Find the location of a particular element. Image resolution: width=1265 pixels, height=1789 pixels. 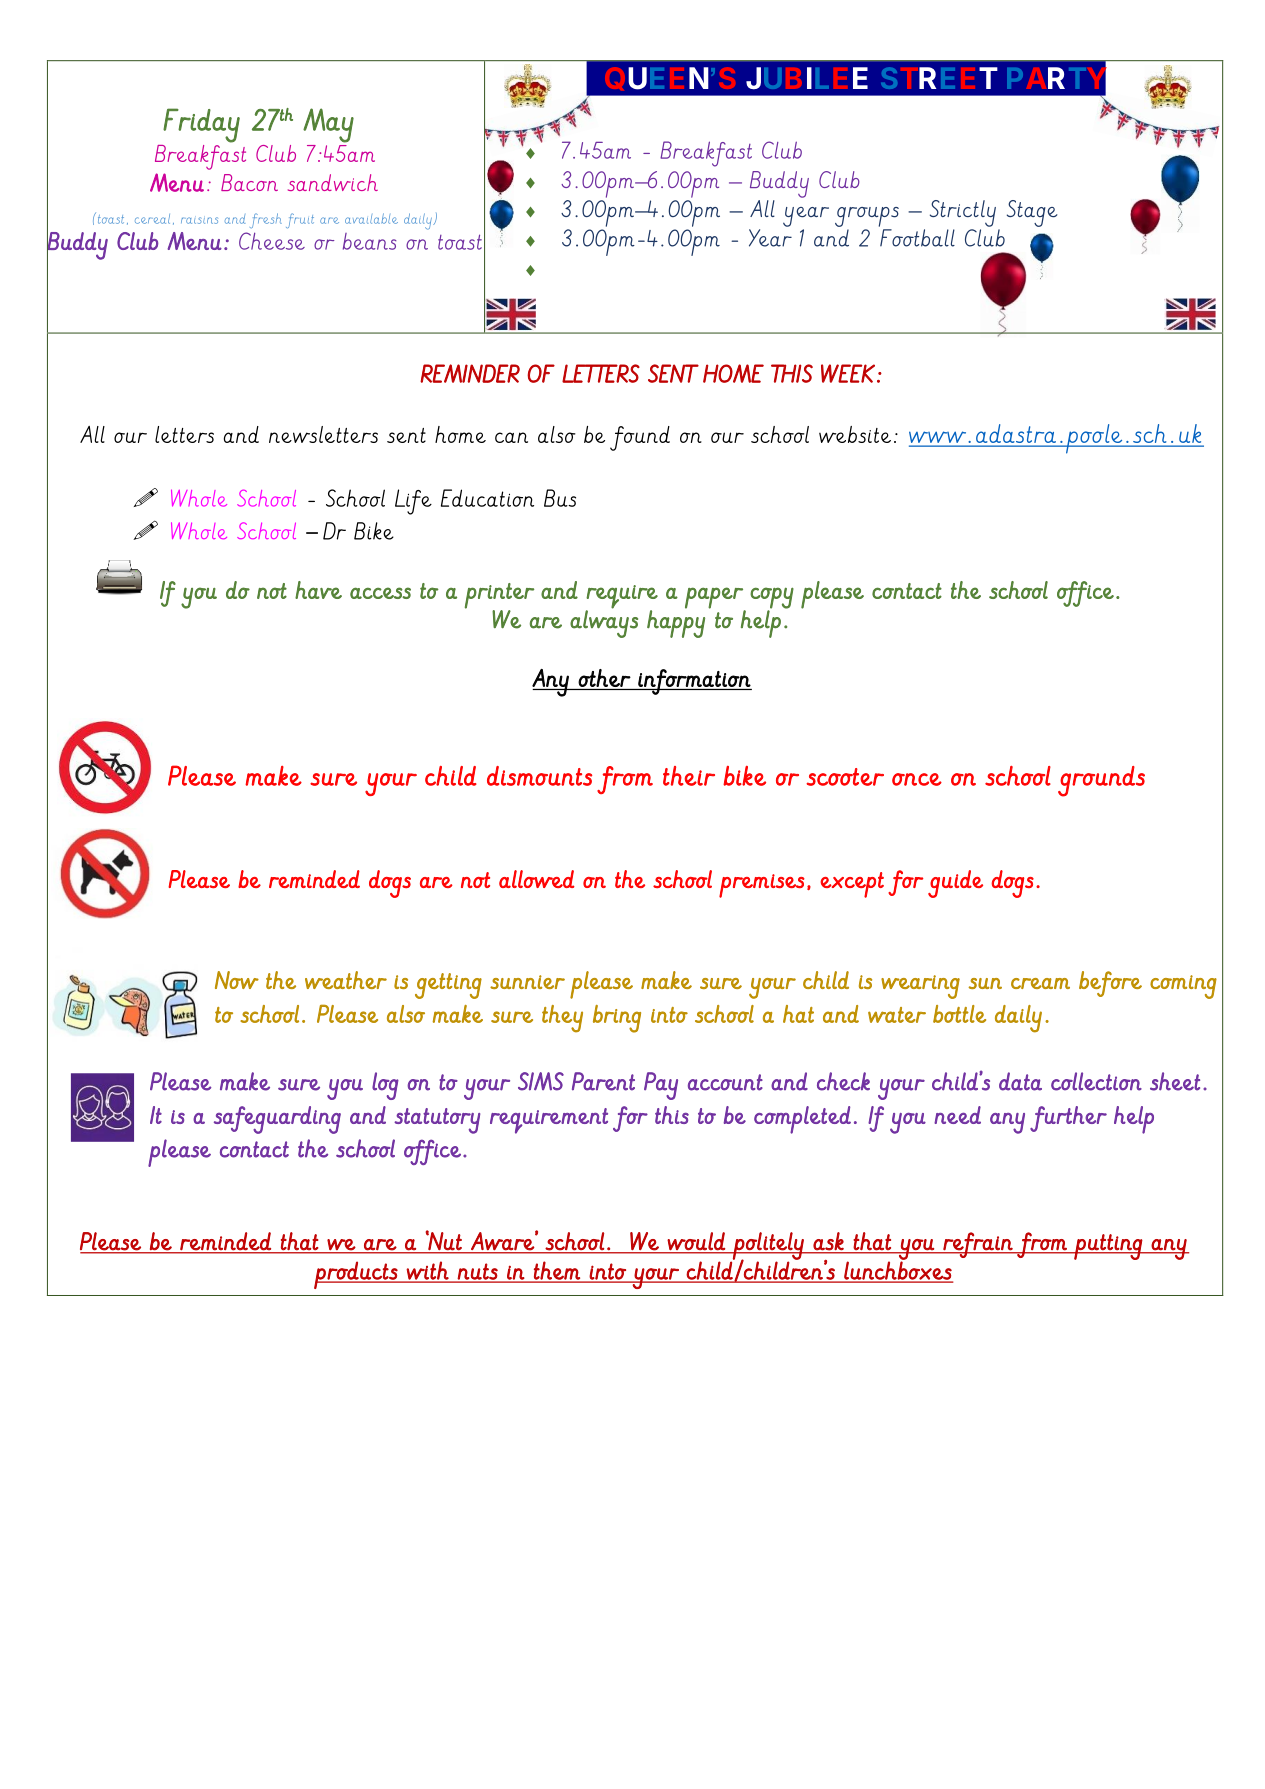

May is located at coordinates (328, 125).
